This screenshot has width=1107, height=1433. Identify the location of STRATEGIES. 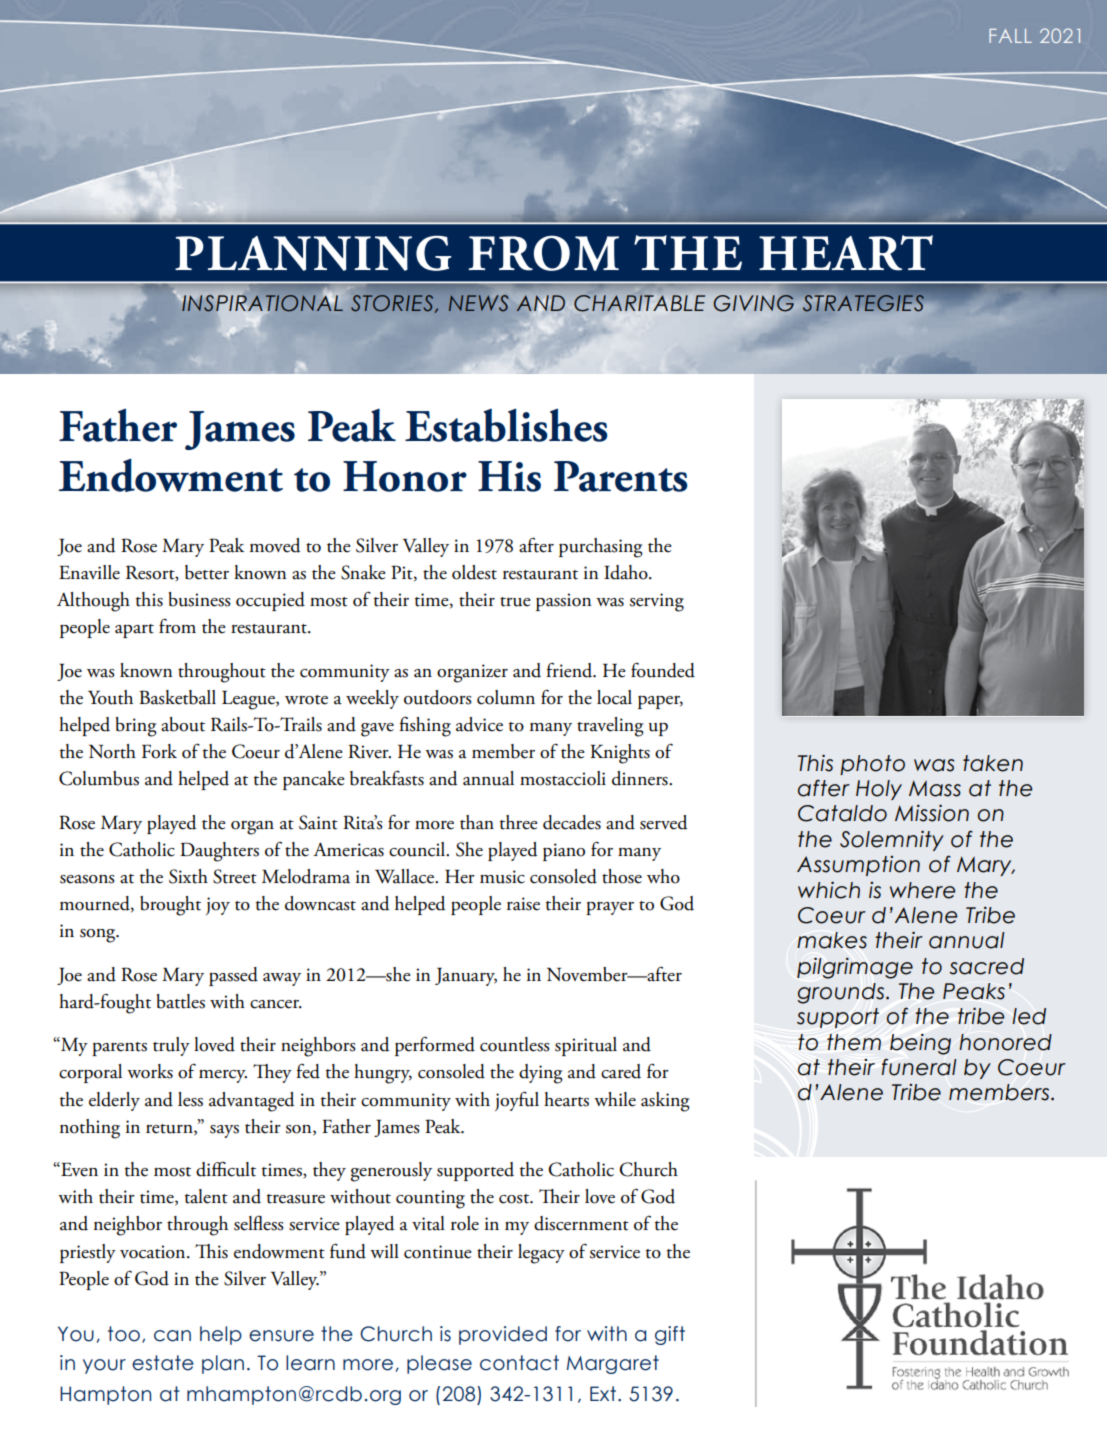
(863, 303).
